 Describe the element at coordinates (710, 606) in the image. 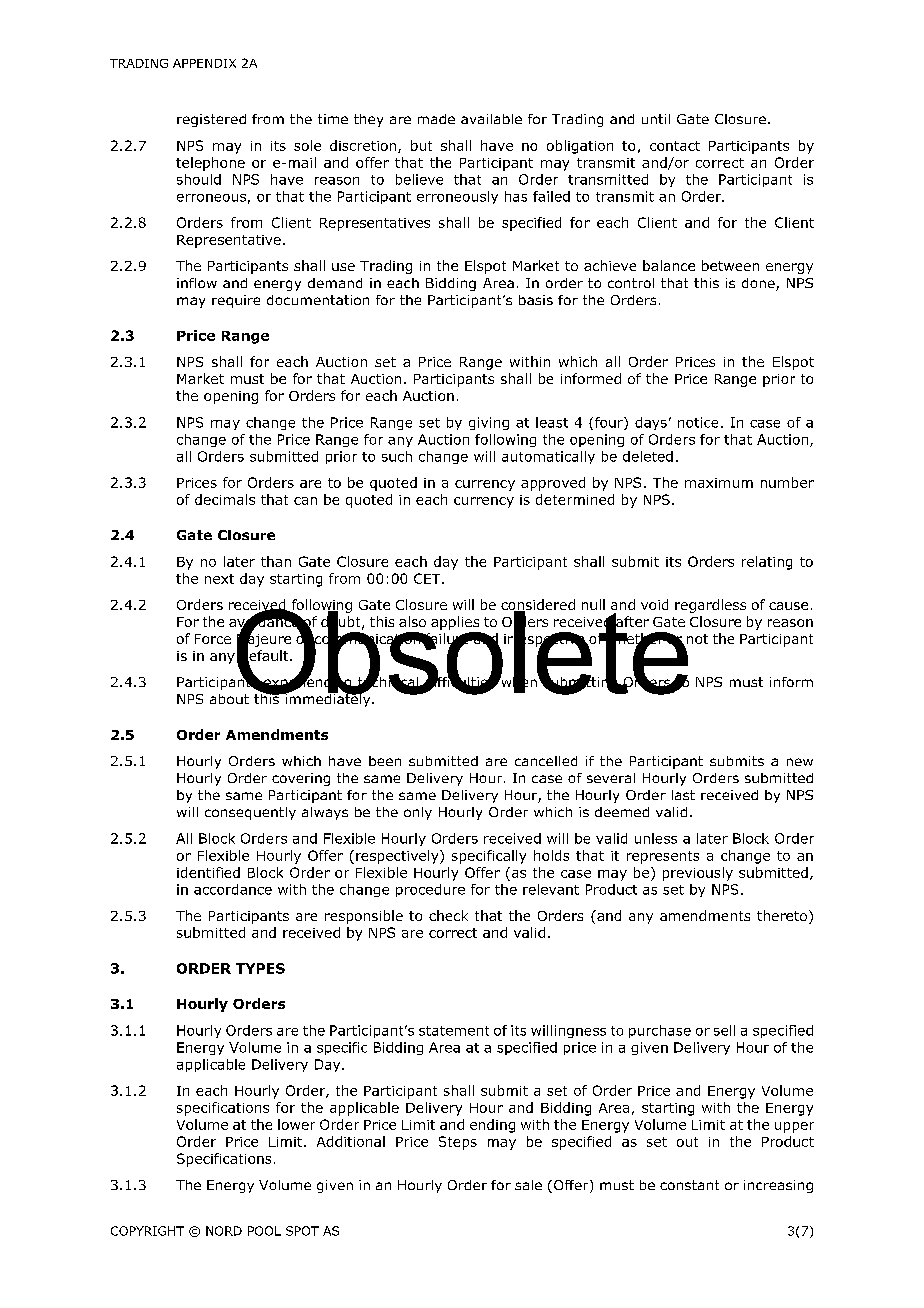

I see `regardless` at that location.
